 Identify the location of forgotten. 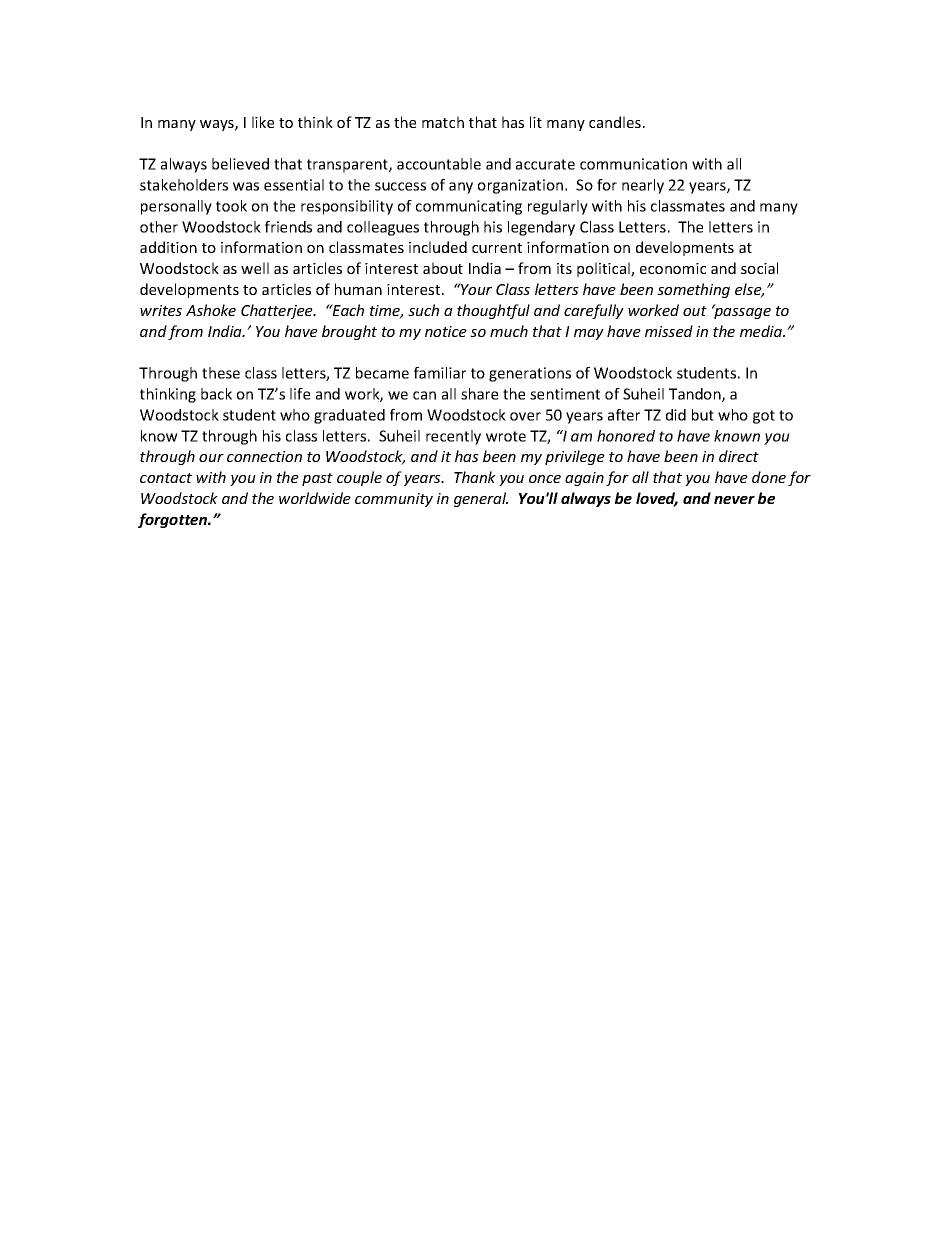
(174, 520).
